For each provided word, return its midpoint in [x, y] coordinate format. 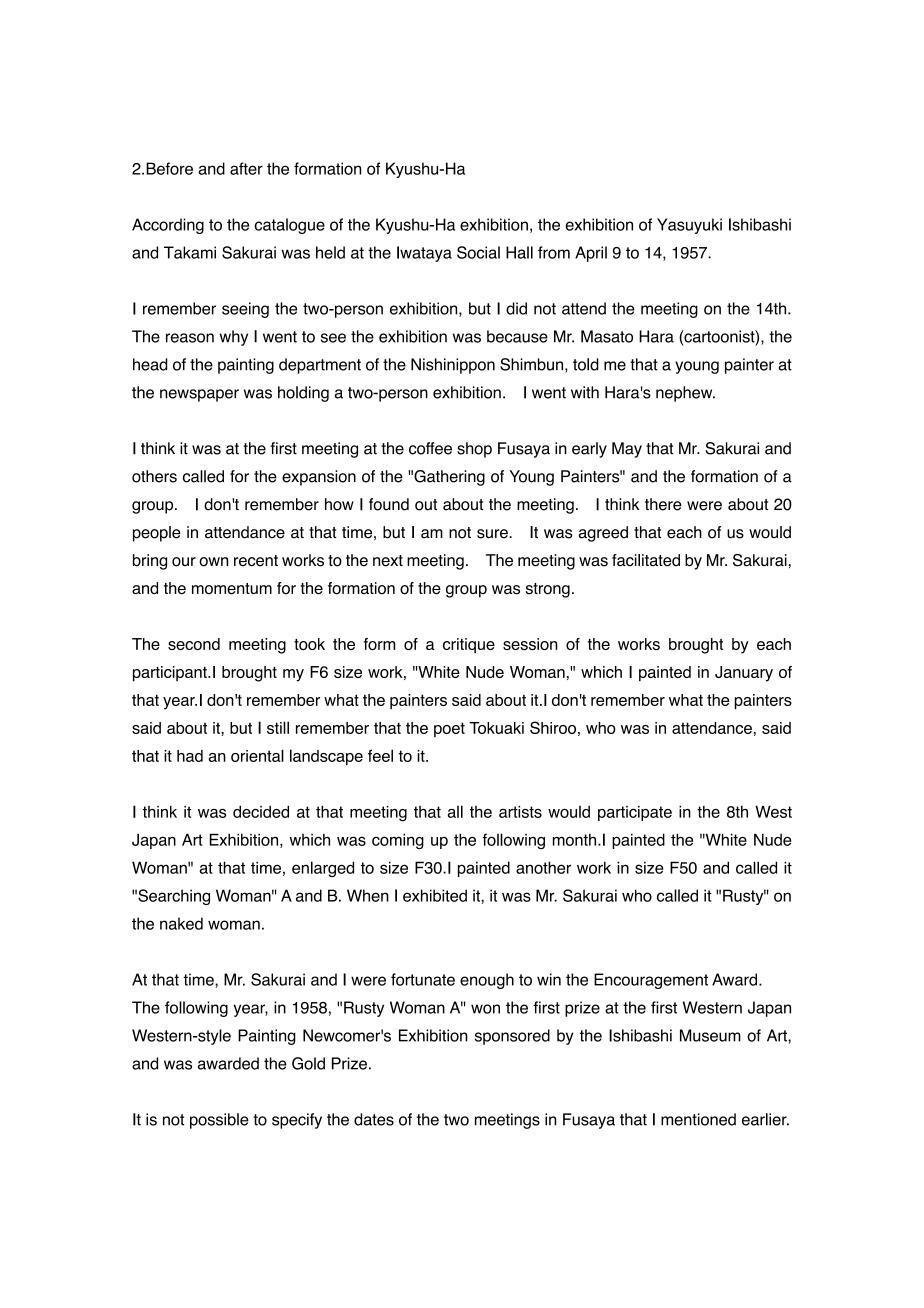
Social [478, 252]
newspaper [199, 395]
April [591, 254]
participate [635, 813]
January [744, 674]
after [246, 168]
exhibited [435, 895]
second [194, 644]
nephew [685, 394]
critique [469, 646]
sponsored [512, 1037]
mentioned [698, 1119]
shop [474, 450]
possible [219, 1121]
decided [261, 811]
